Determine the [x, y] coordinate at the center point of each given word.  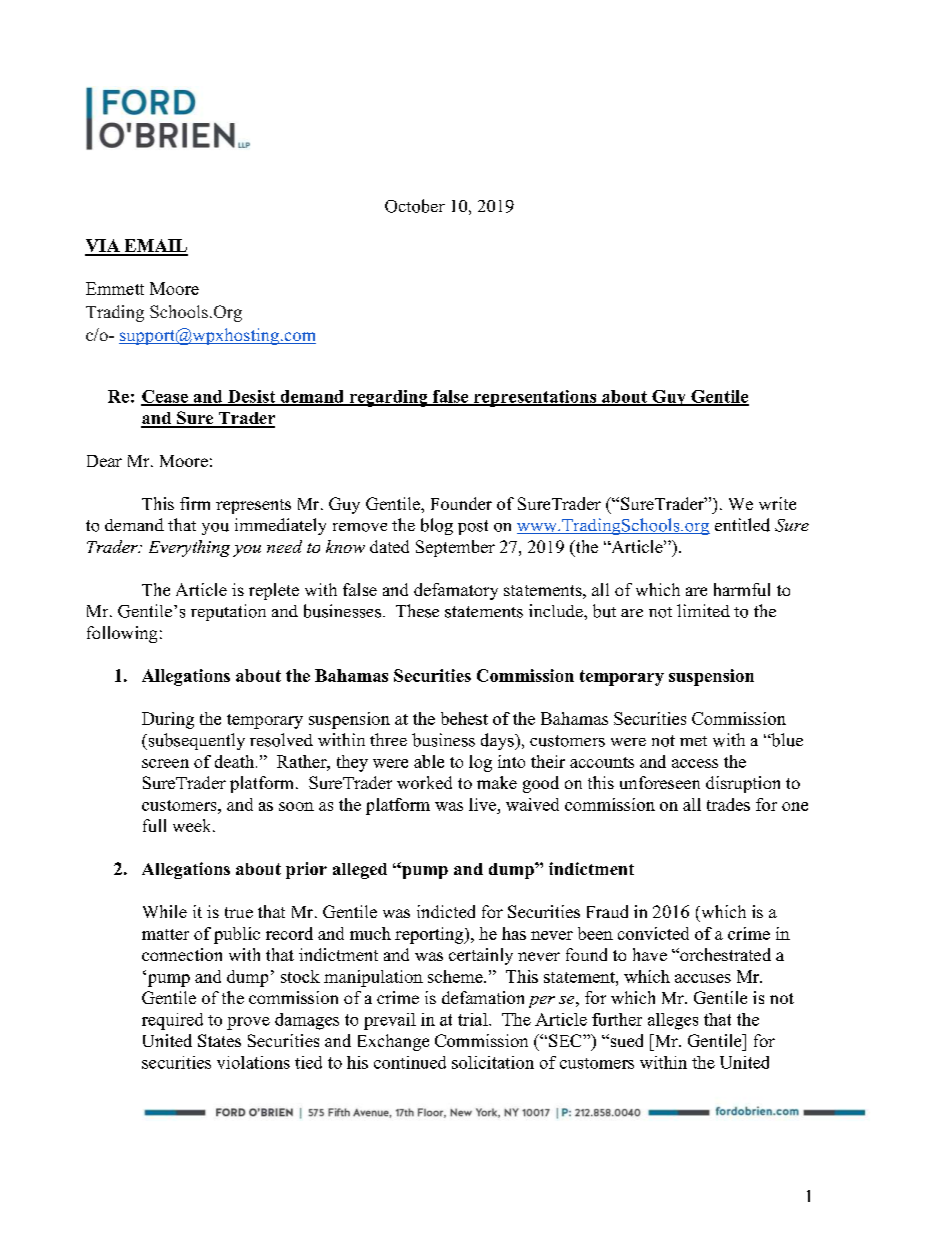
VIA [103, 247]
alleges [673, 1021]
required [172, 1021]
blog [437, 526]
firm [195, 503]
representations [535, 398]
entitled [742, 525]
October [415, 206]
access [695, 763]
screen [165, 763]
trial [474, 1019]
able [429, 761]
